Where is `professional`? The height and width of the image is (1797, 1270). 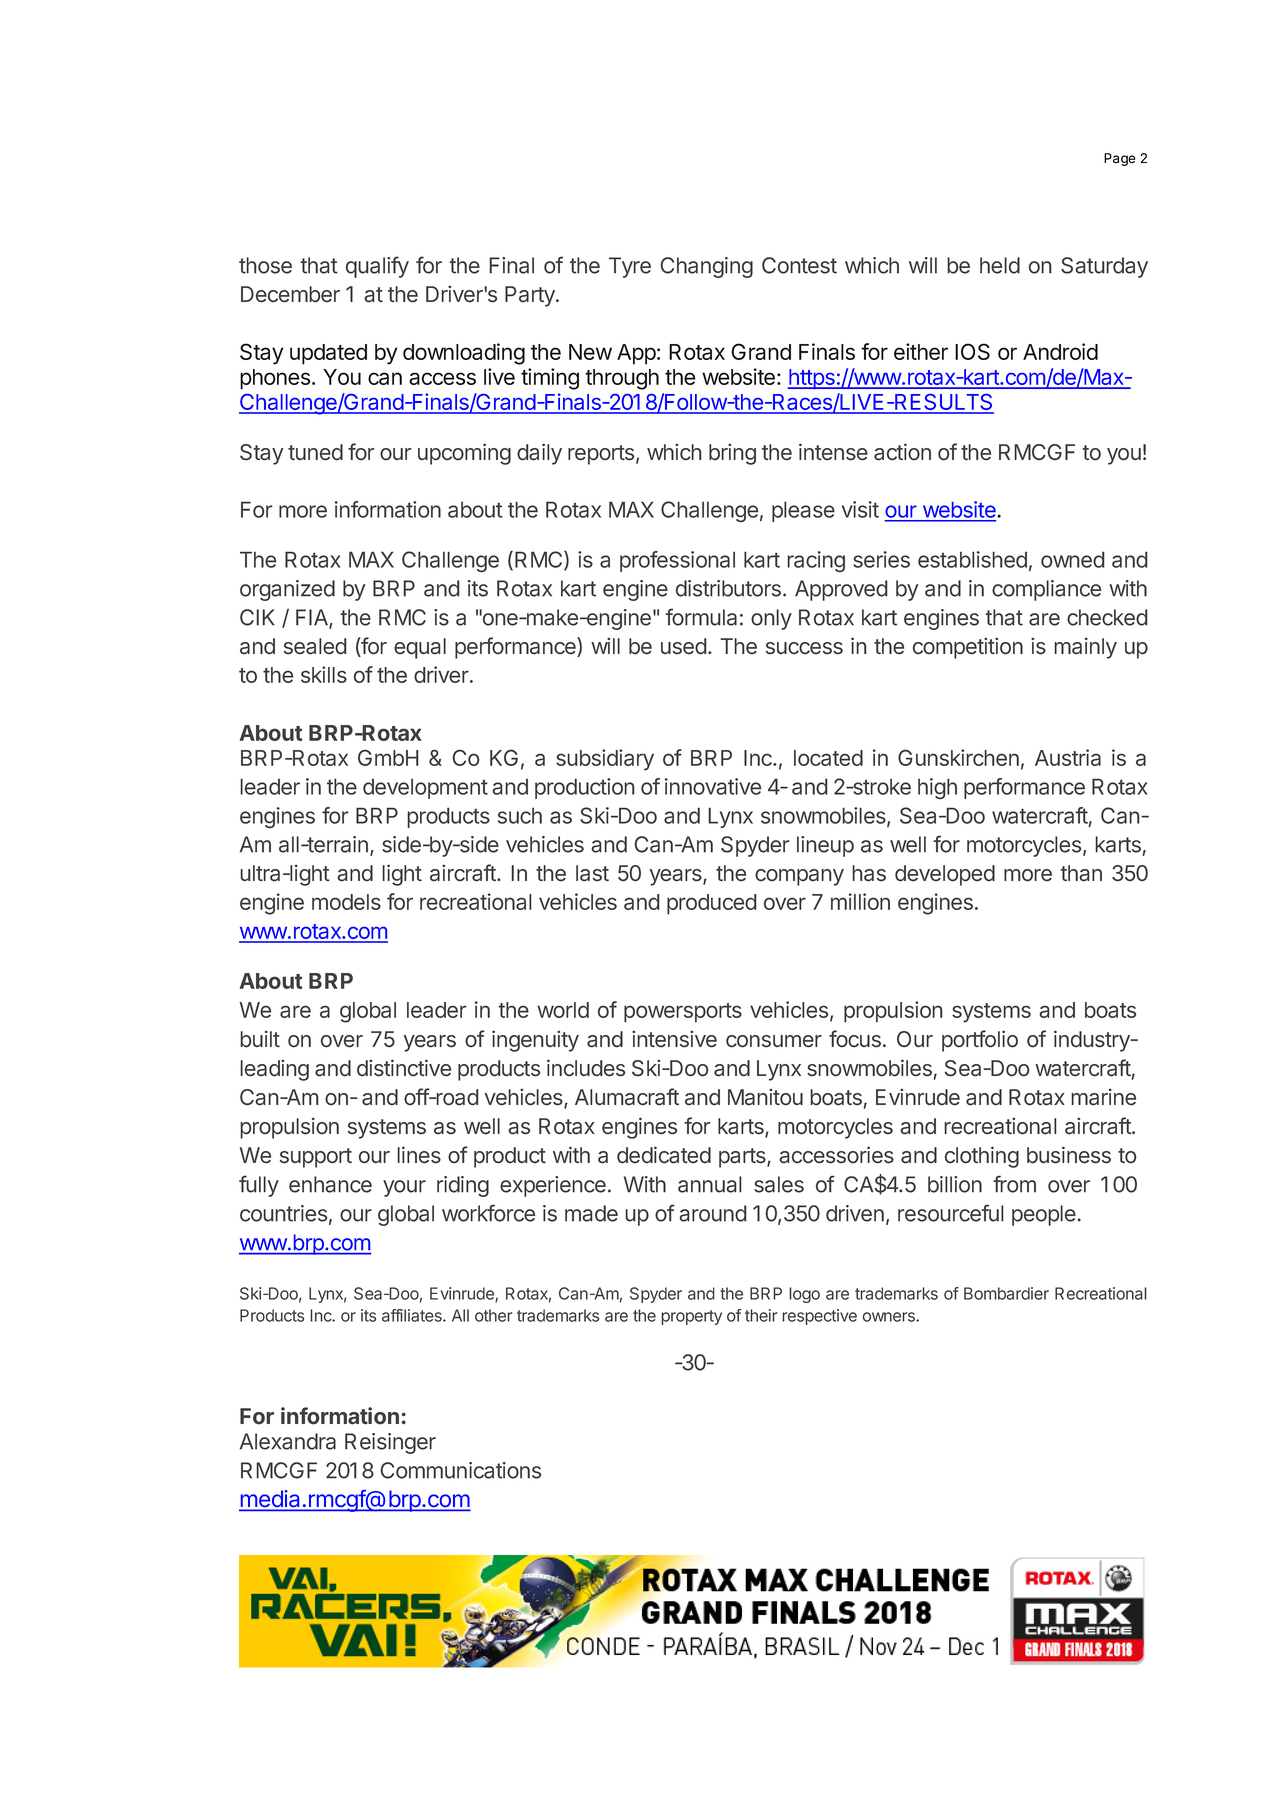 professional is located at coordinates (677, 561).
